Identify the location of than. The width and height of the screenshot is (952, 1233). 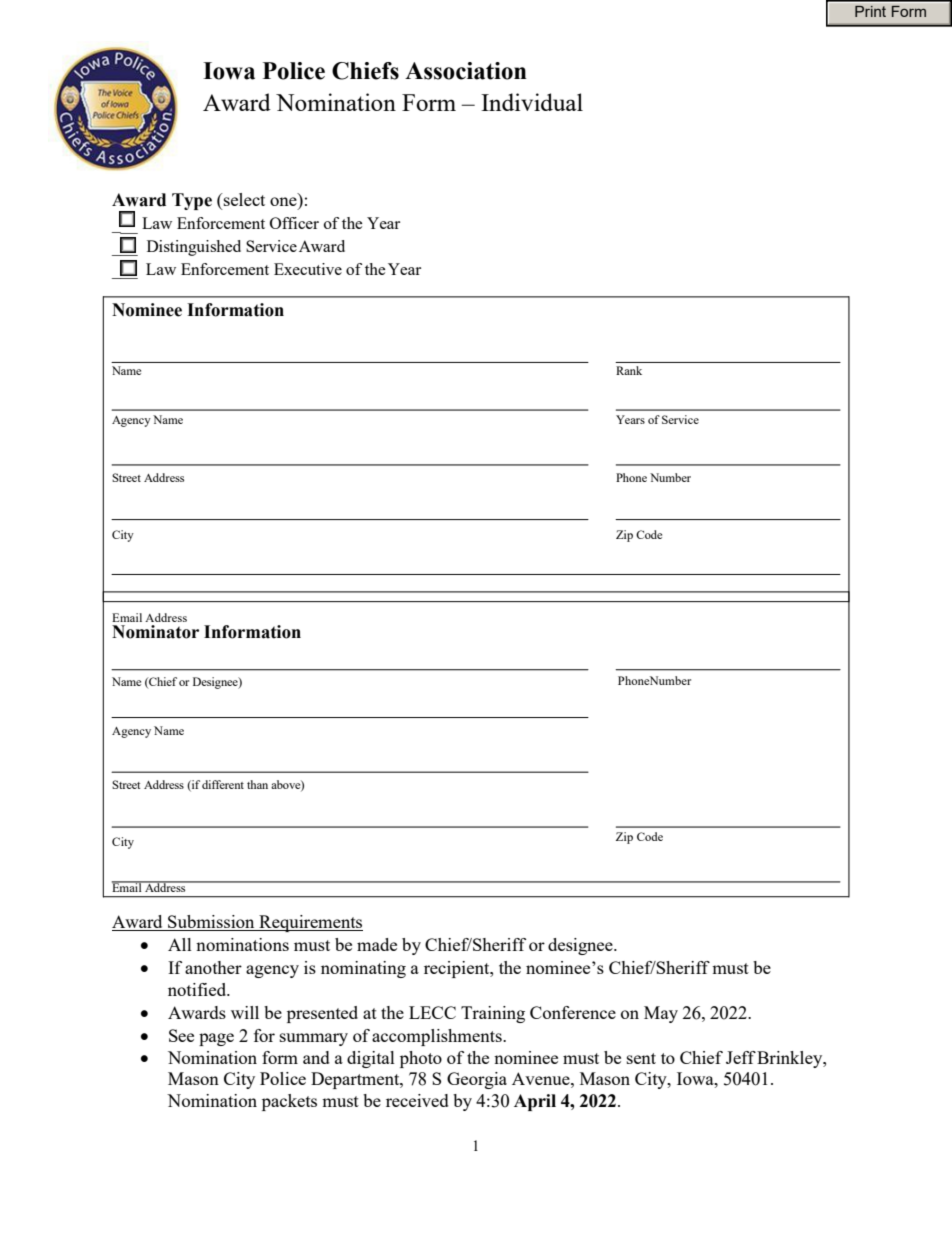
(257, 784).
